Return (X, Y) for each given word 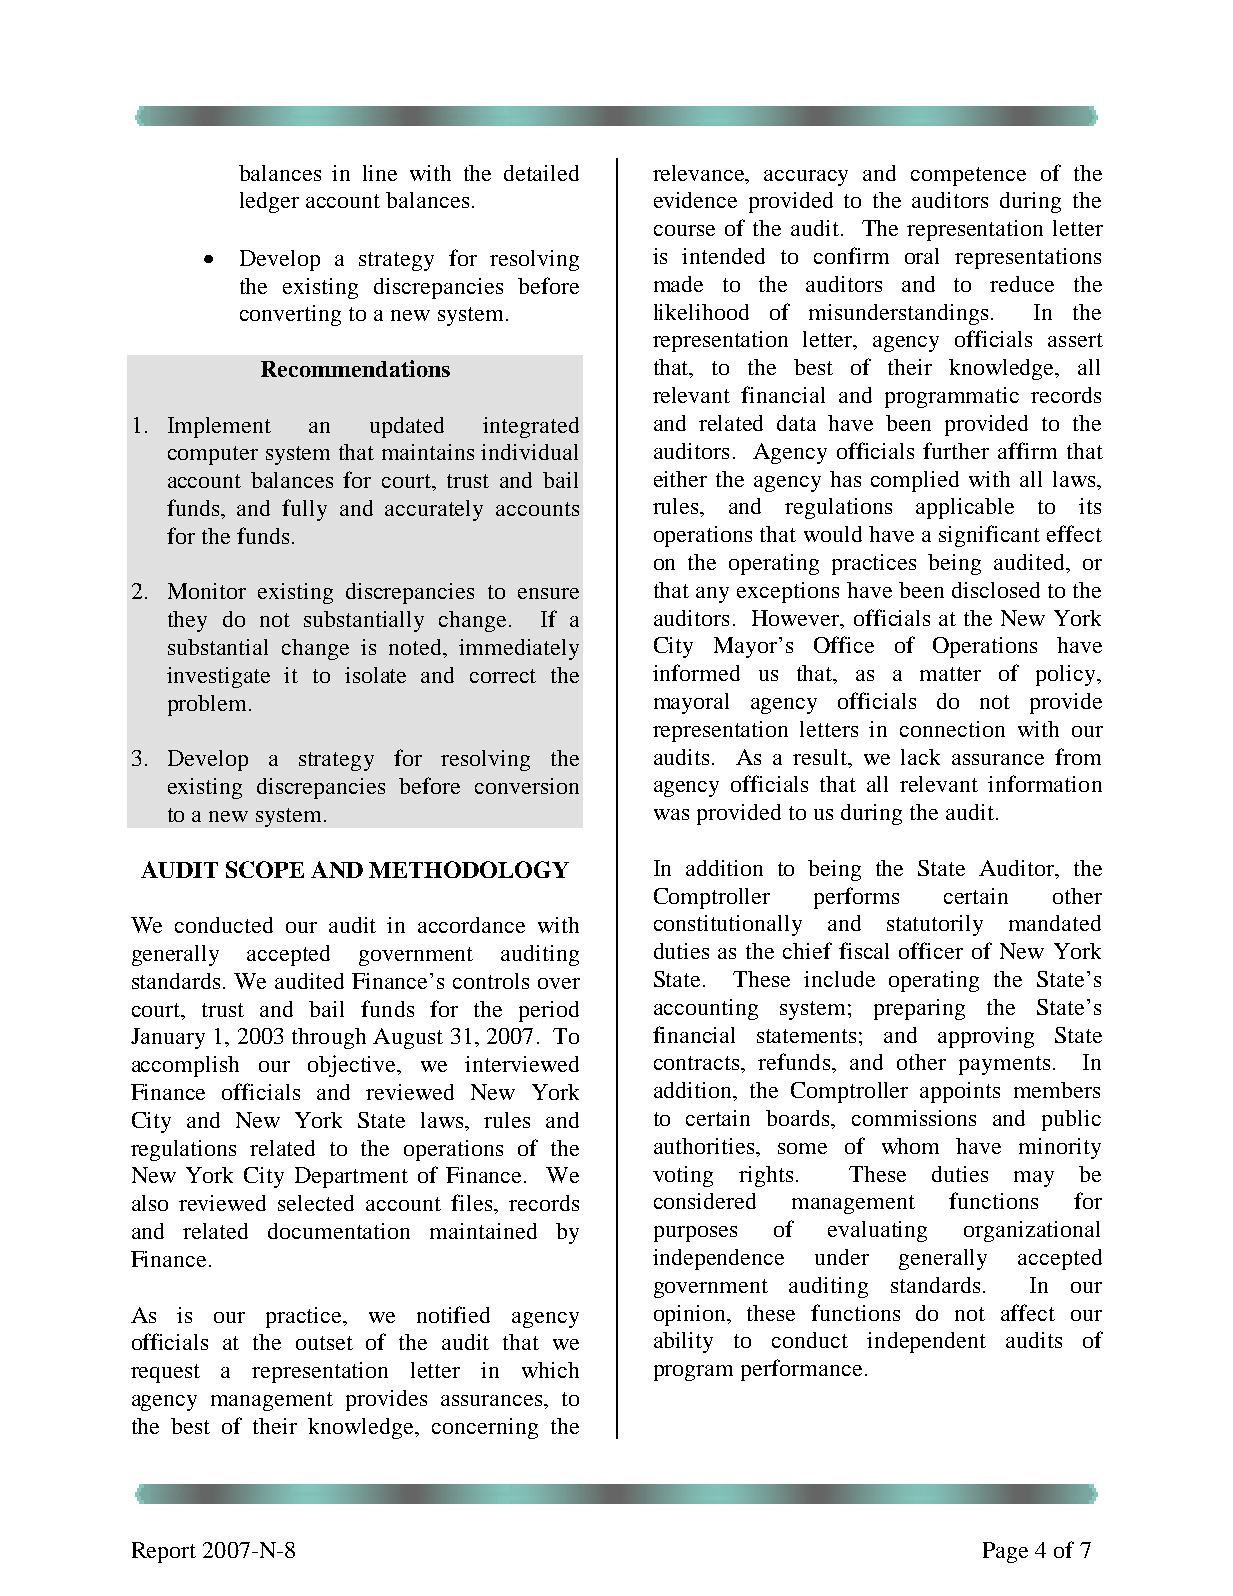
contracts (696, 1063)
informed (696, 672)
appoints (960, 1092)
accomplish (185, 1066)
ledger (269, 202)
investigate (218, 677)
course (684, 230)
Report (164, 1552)
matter (950, 674)
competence (968, 176)
